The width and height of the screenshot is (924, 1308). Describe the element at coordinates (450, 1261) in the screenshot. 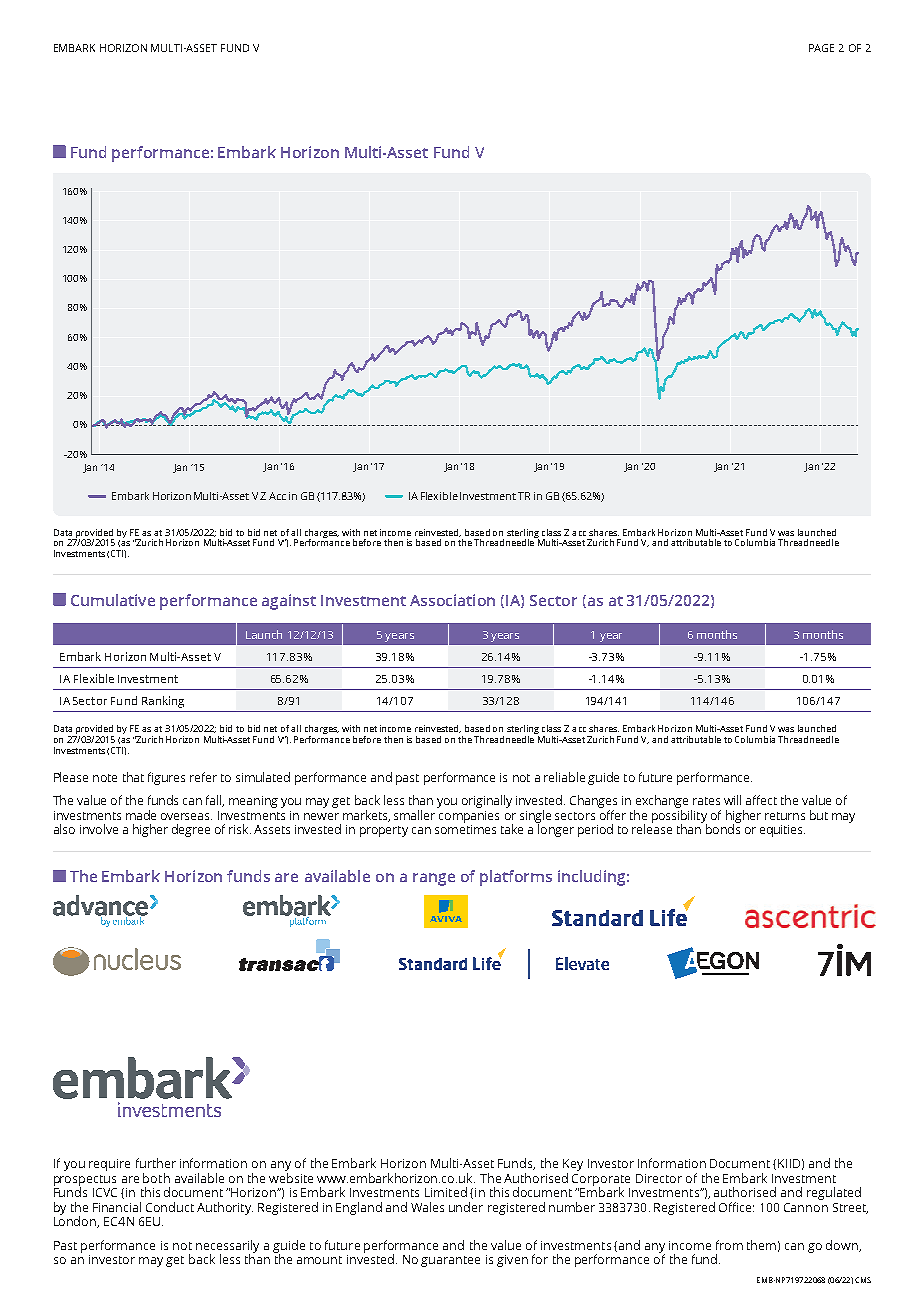

I see `guarantee` at that location.
